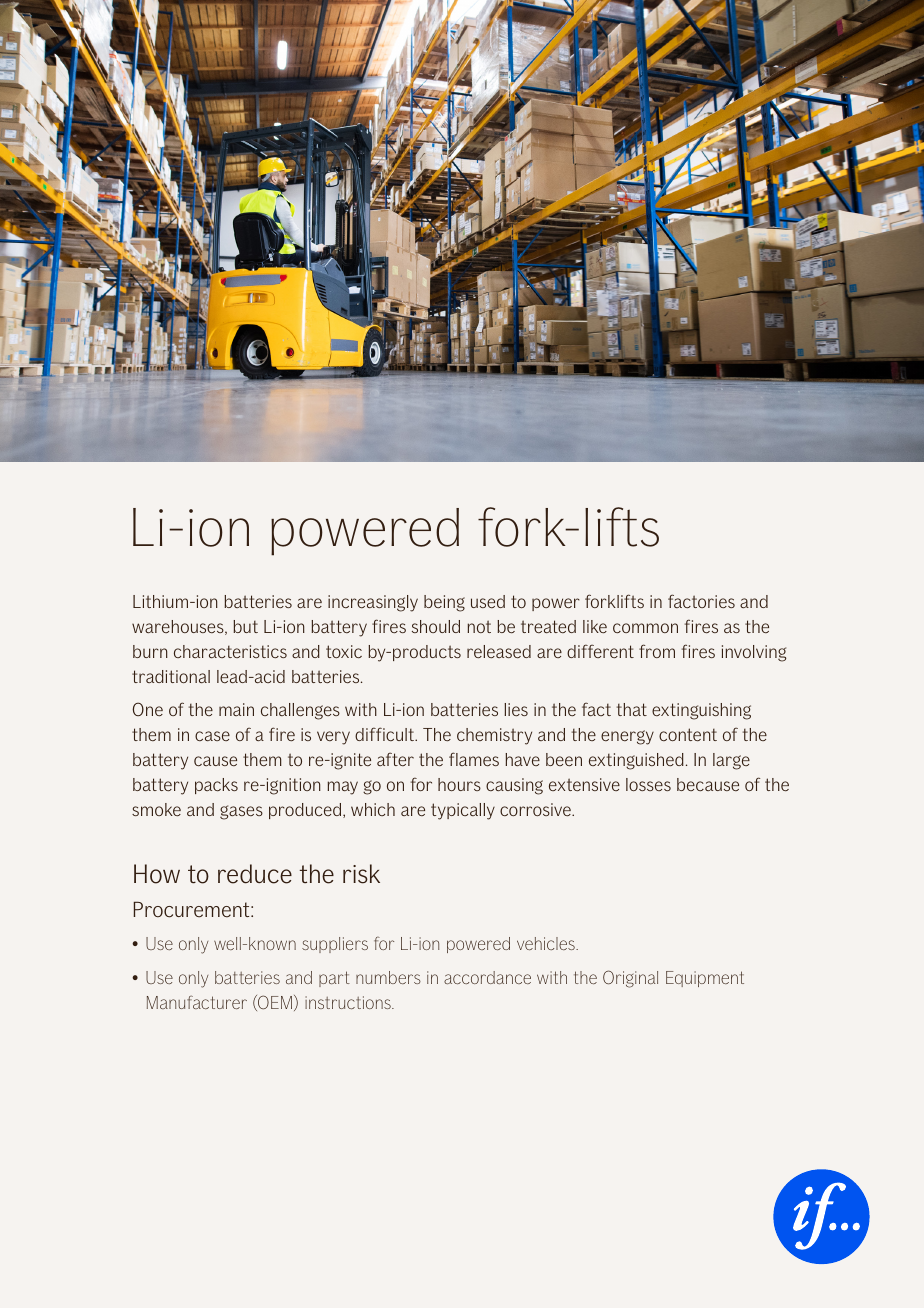  What do you see at coordinates (705, 979) in the document?
I see `Equipment` at bounding box center [705, 979].
